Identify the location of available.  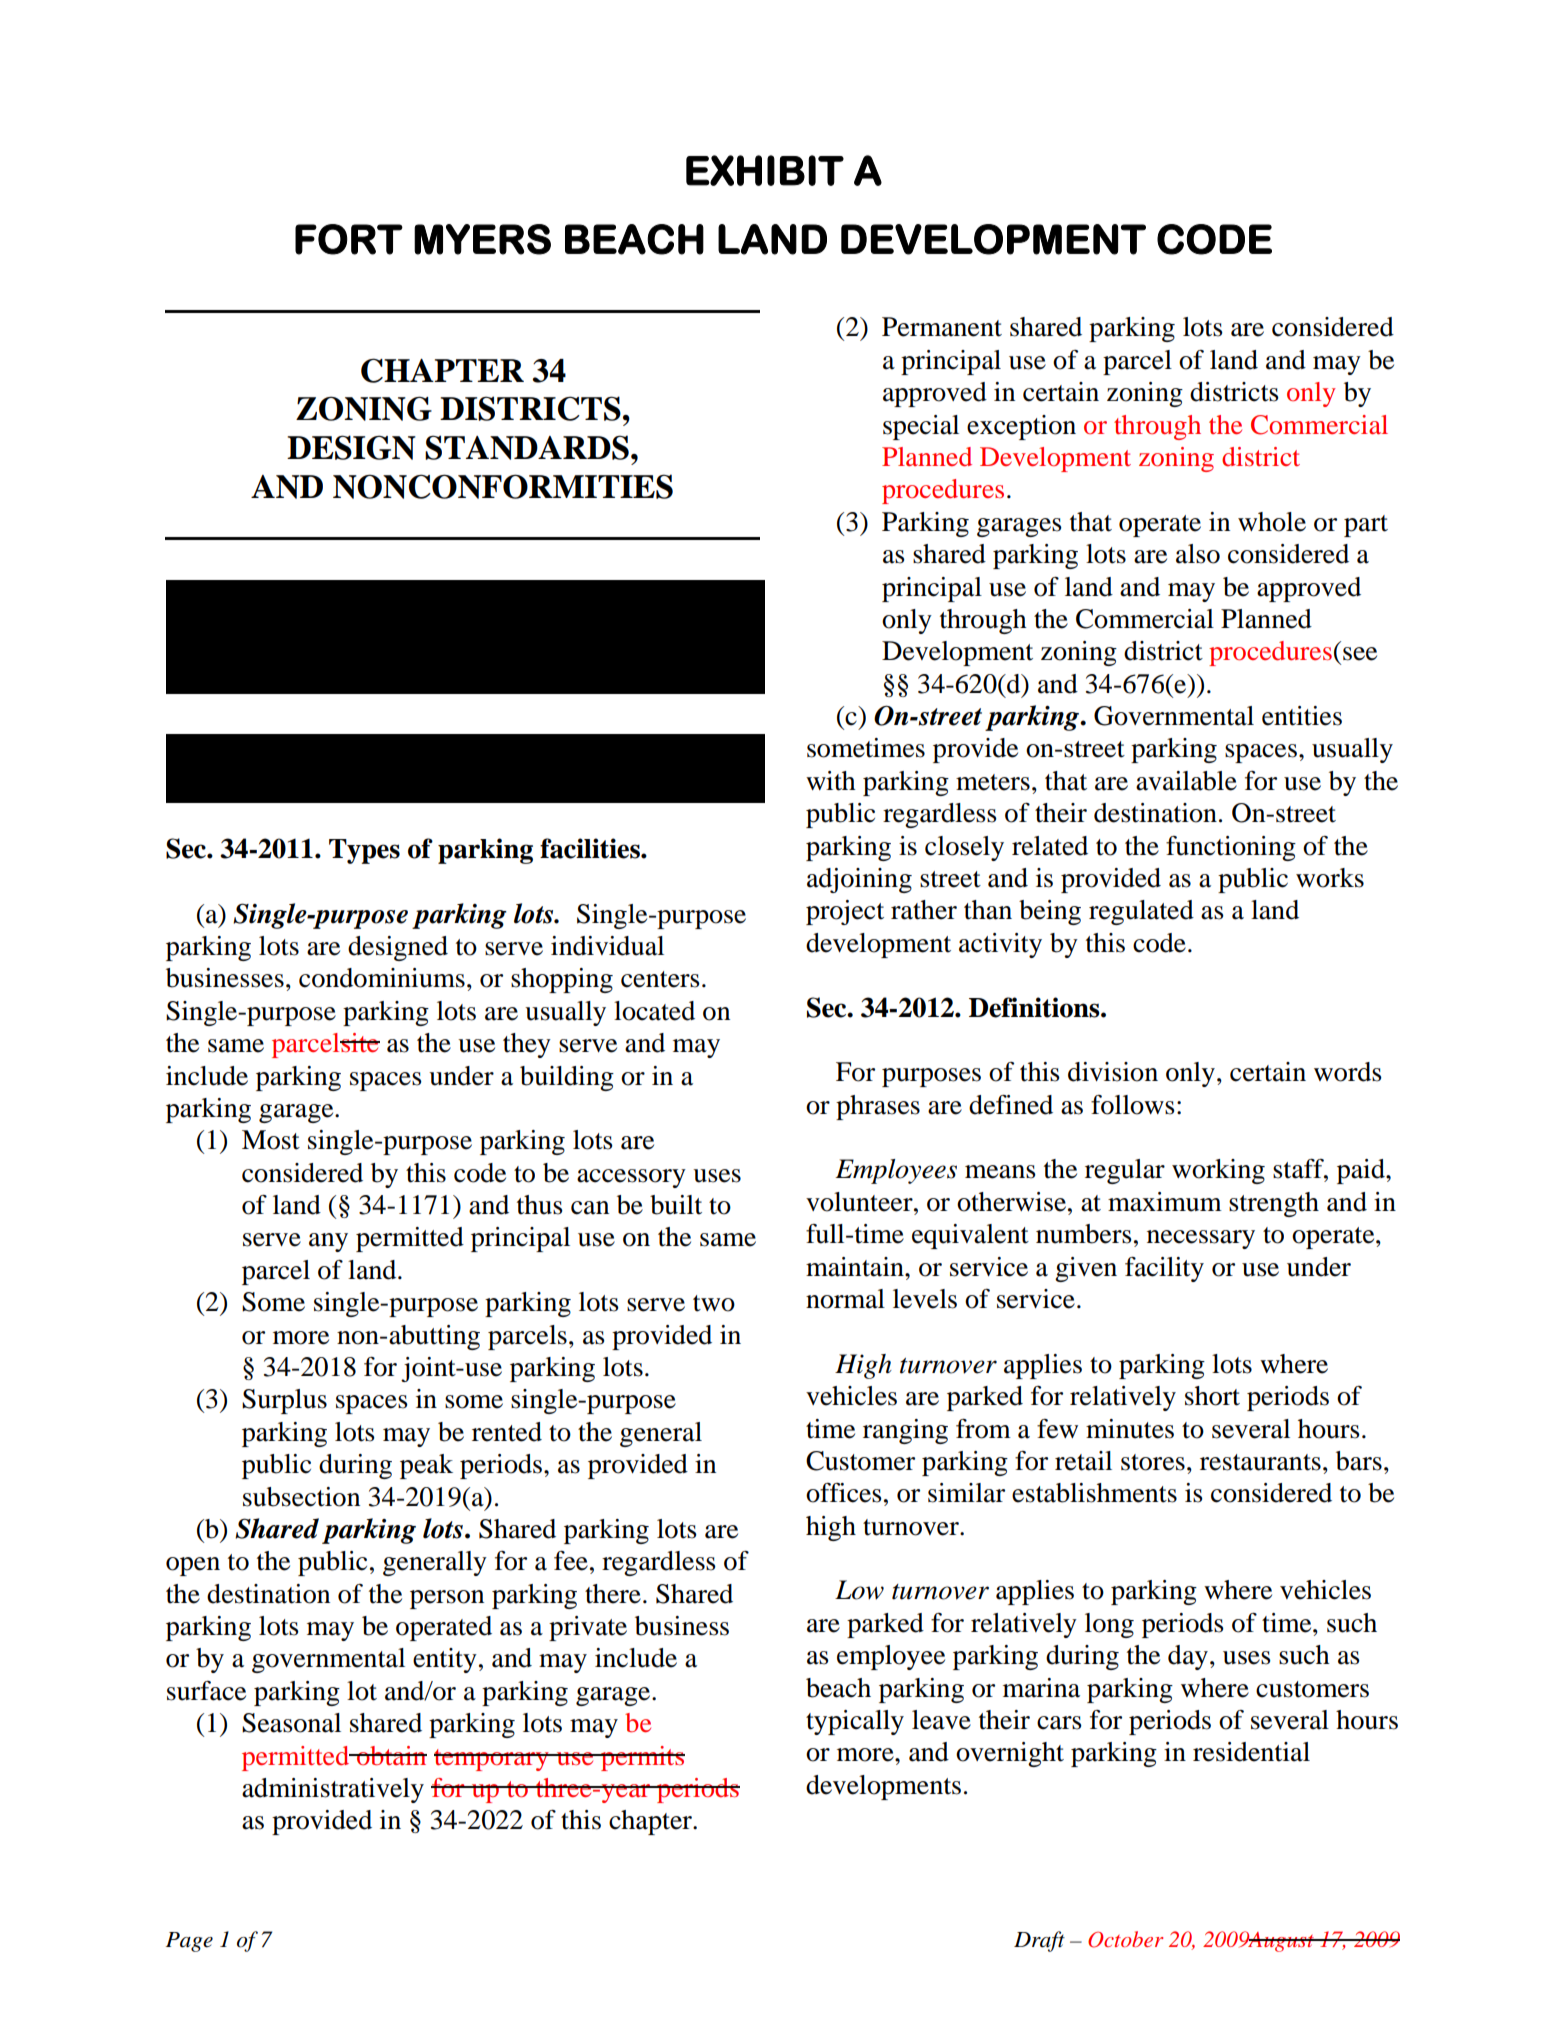
(1186, 781).
